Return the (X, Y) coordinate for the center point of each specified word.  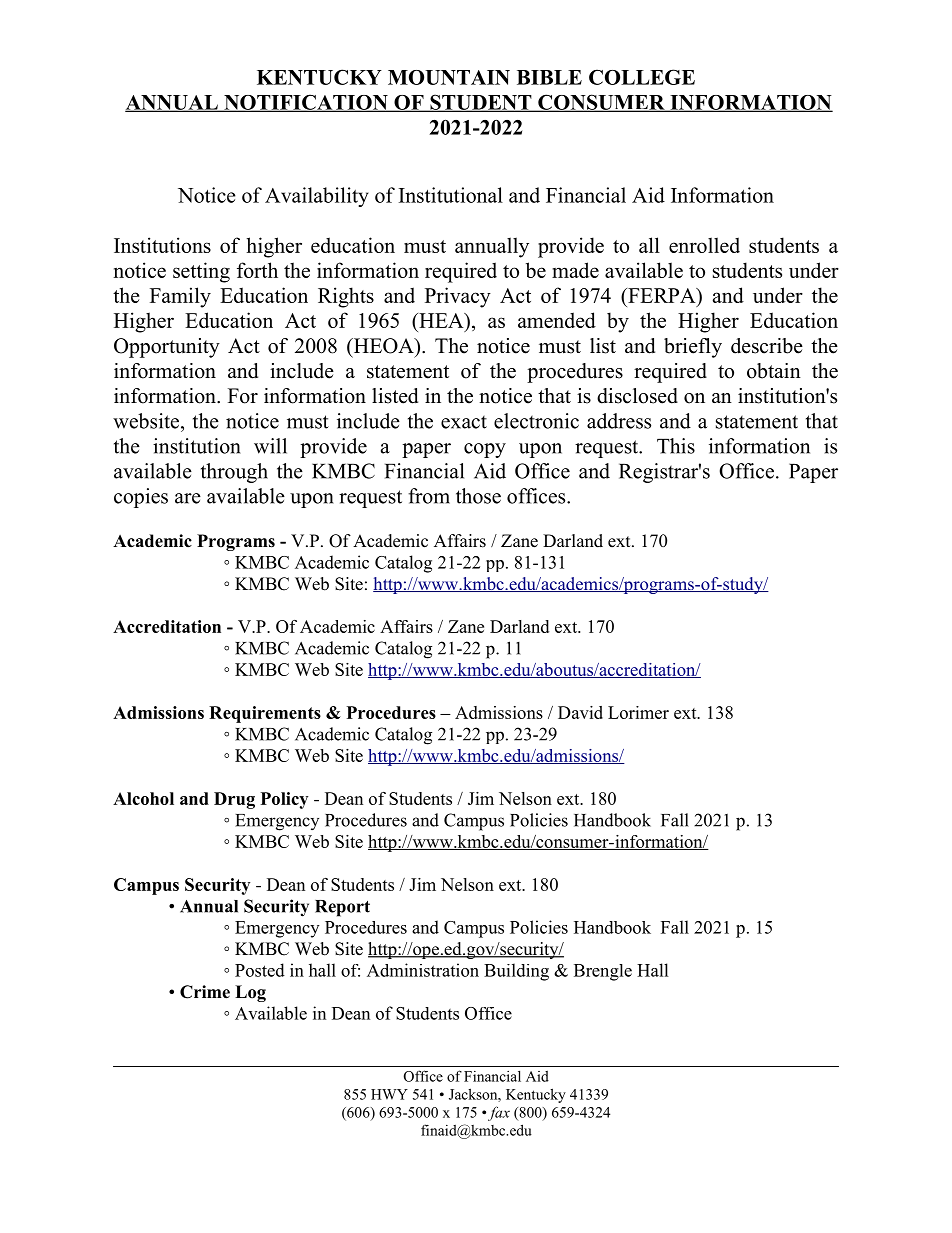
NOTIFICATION (306, 103)
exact (464, 422)
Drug (234, 800)
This (676, 446)
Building (516, 972)
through (234, 473)
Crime (205, 992)
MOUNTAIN (449, 77)
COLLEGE (642, 77)
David (580, 712)
